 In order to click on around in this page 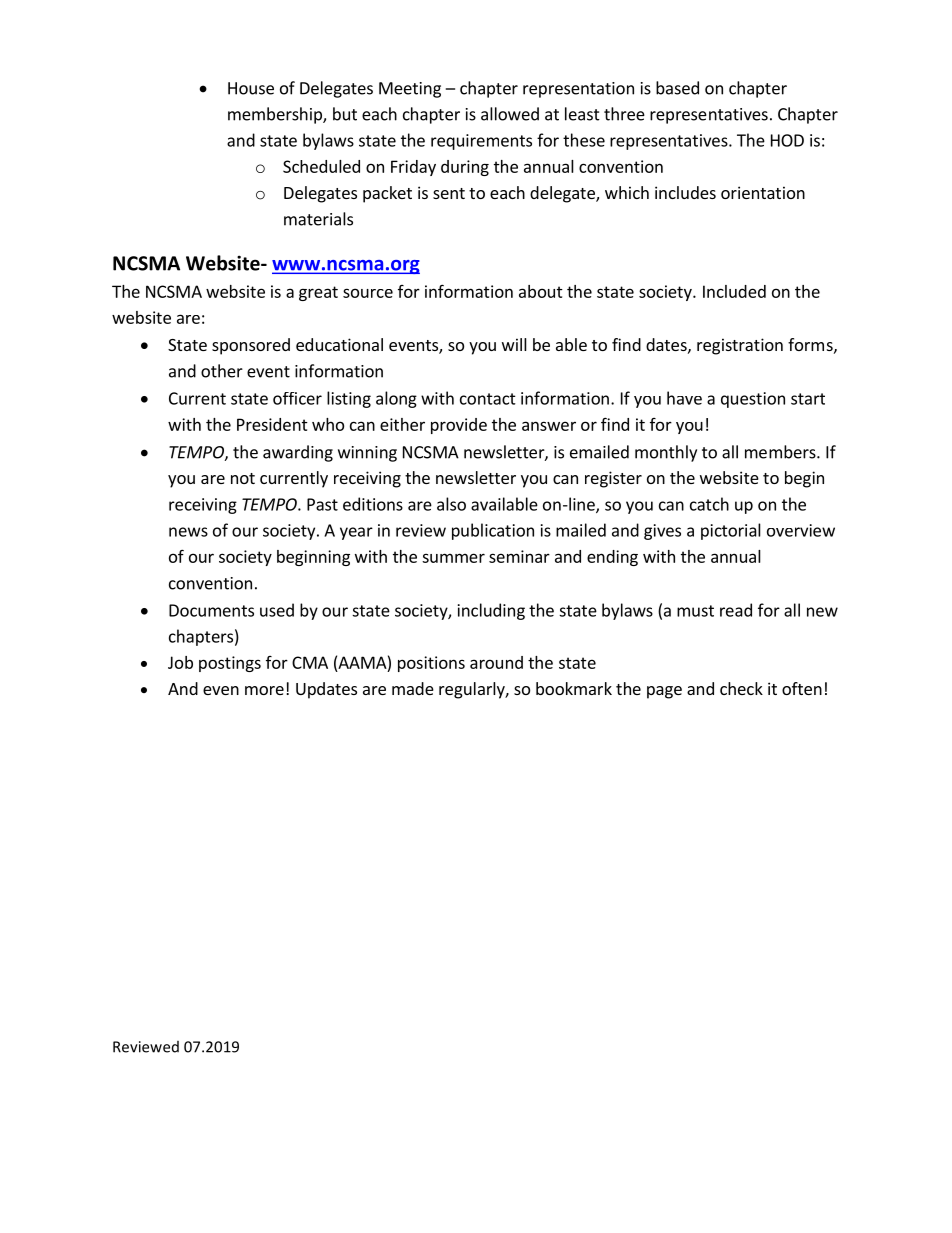, I will do `click(496, 662)`.
